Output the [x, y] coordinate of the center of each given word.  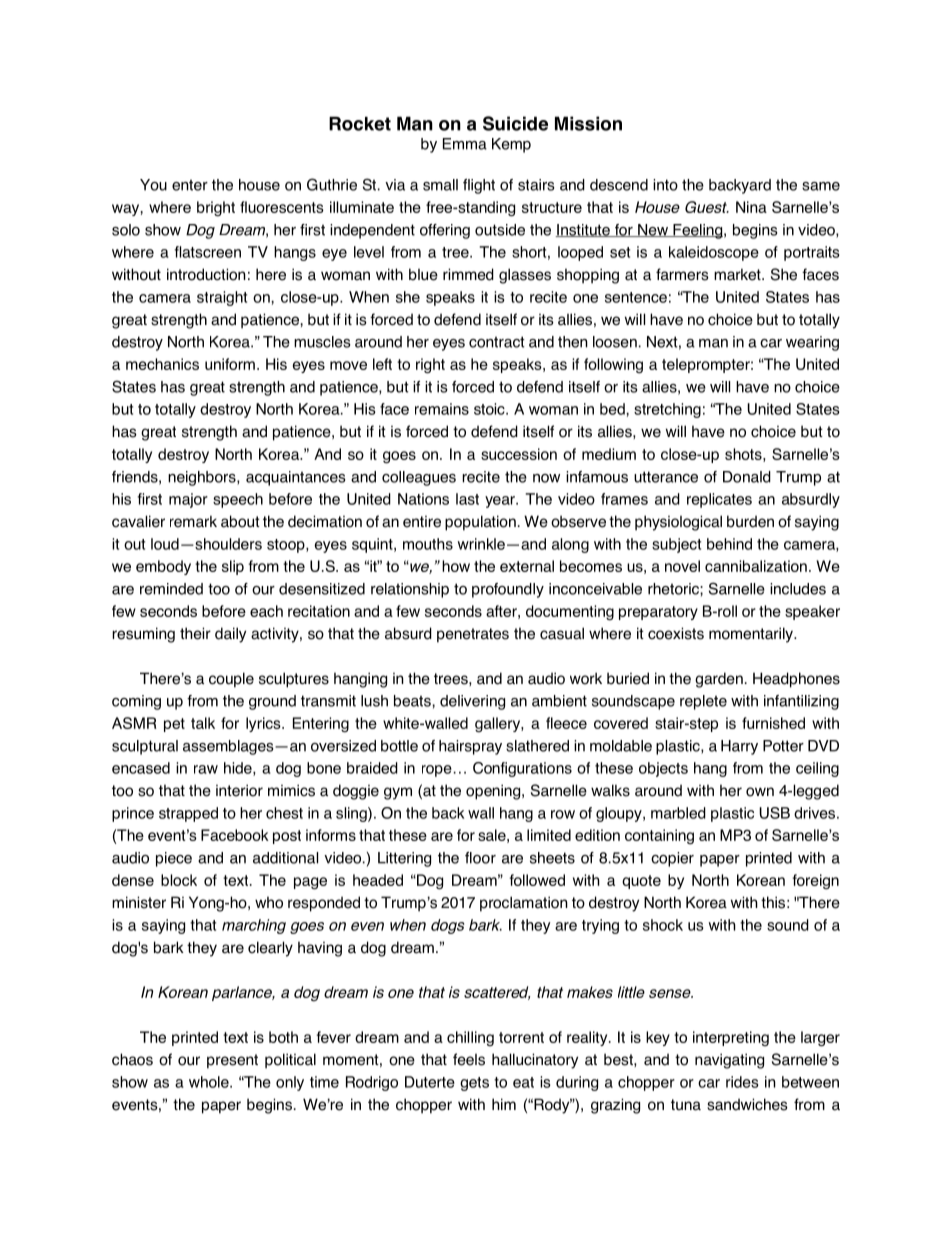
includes [798, 589]
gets [474, 1084]
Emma [465, 144]
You [153, 185]
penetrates [473, 635]
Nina [751, 207]
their [195, 633]
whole [210, 1082]
